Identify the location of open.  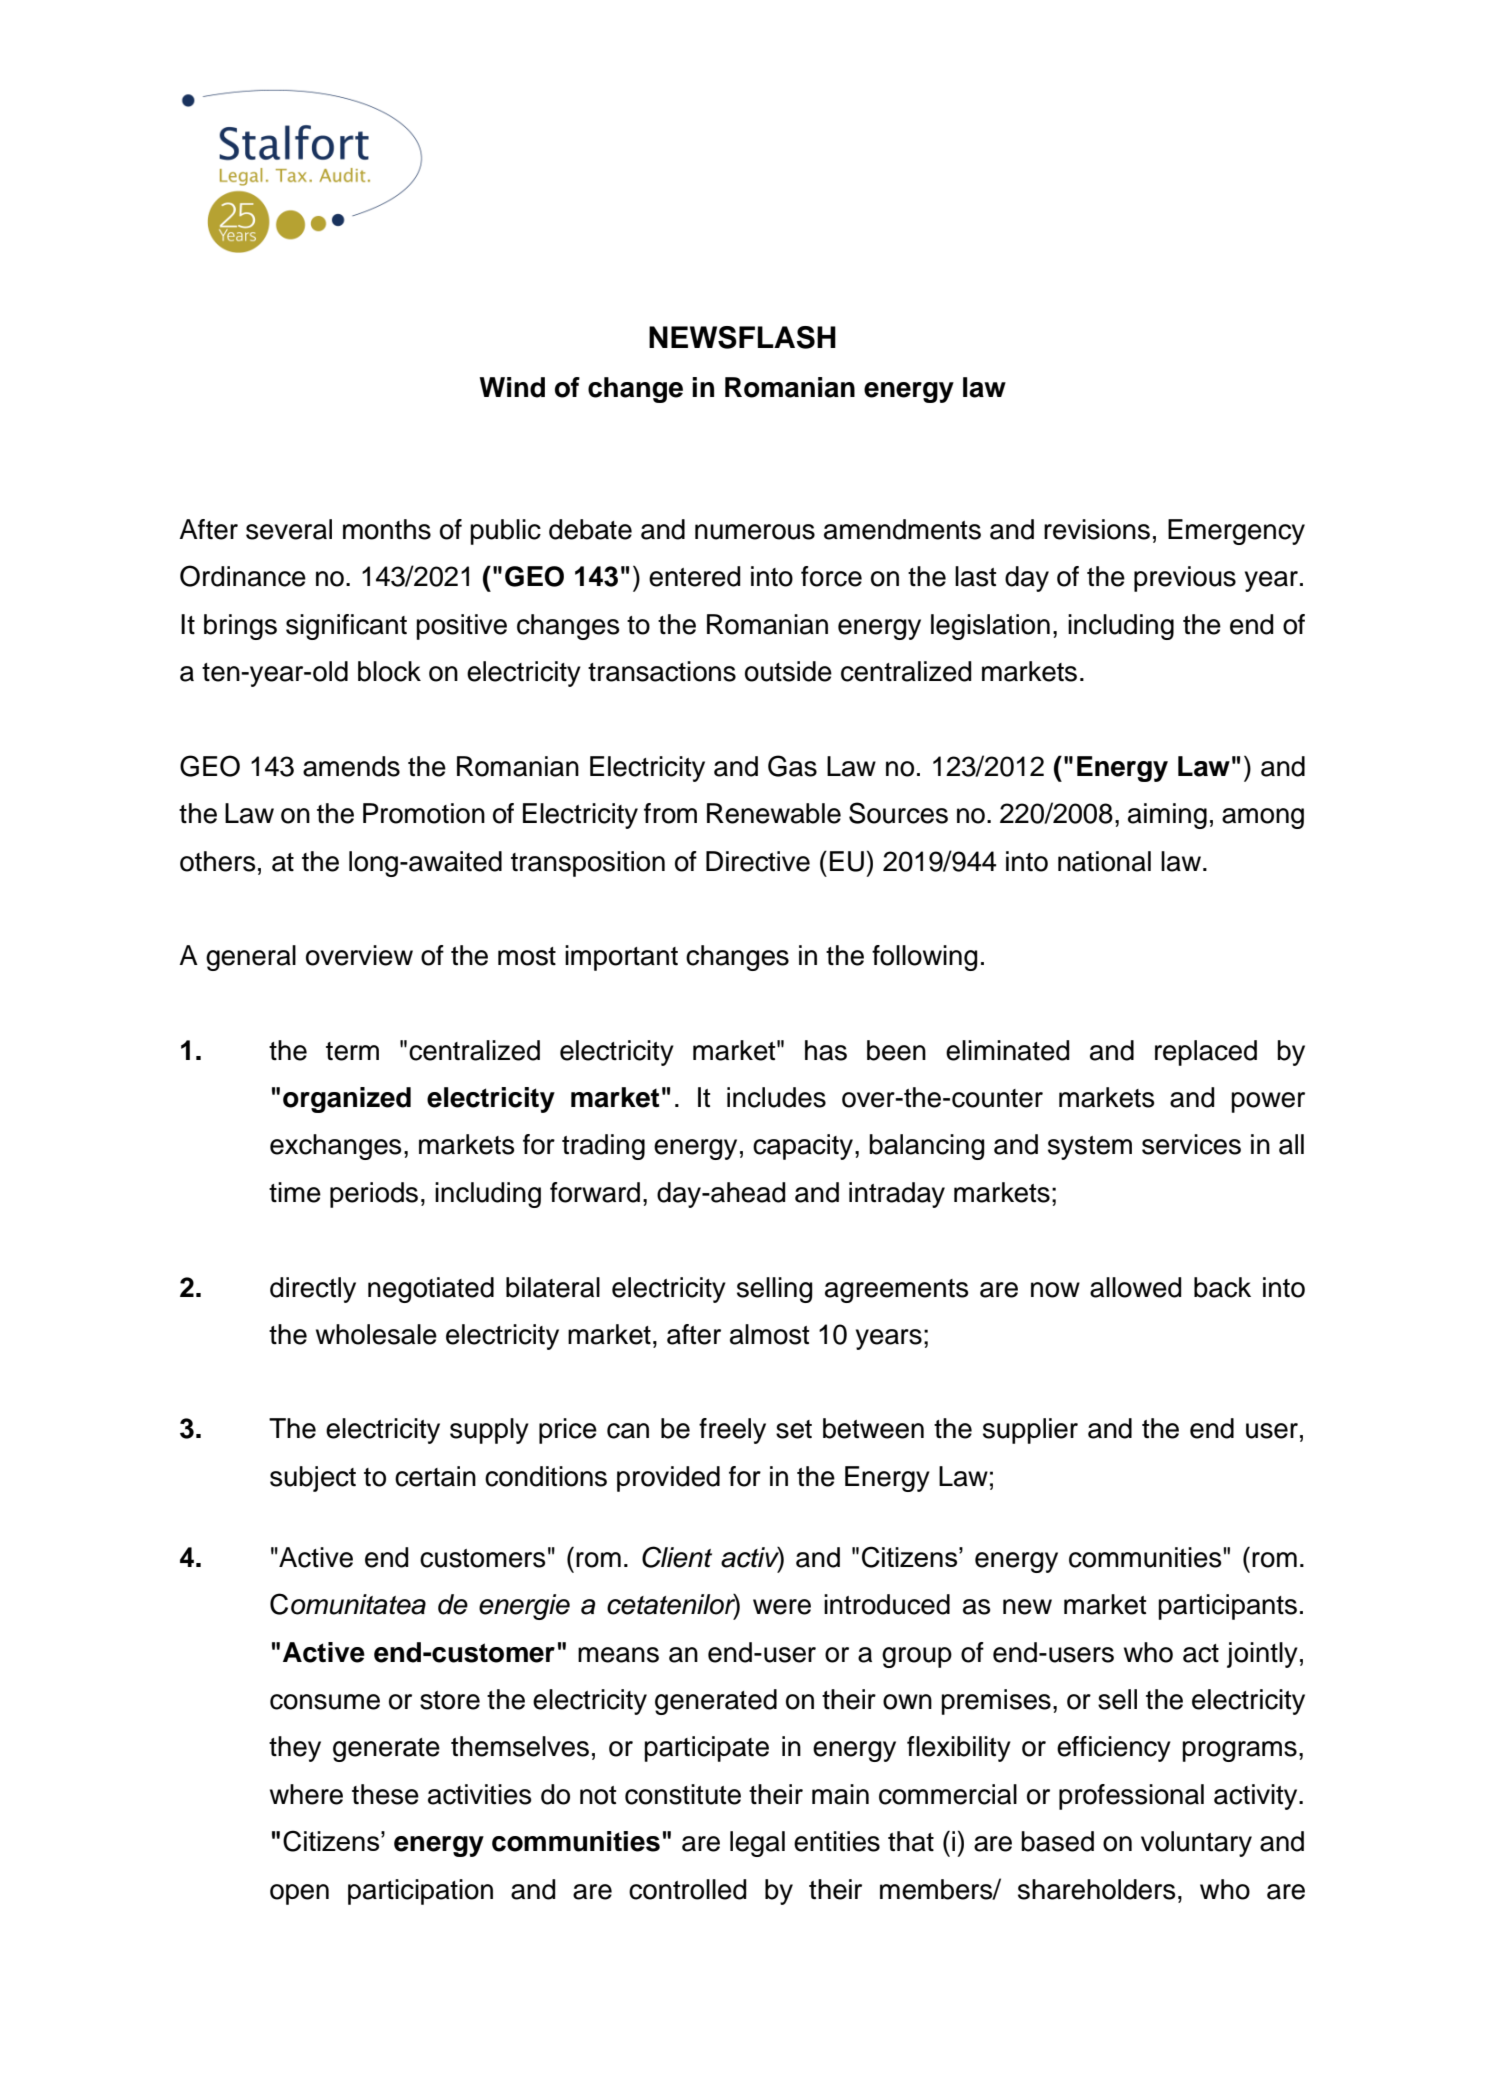
(299, 1894).
